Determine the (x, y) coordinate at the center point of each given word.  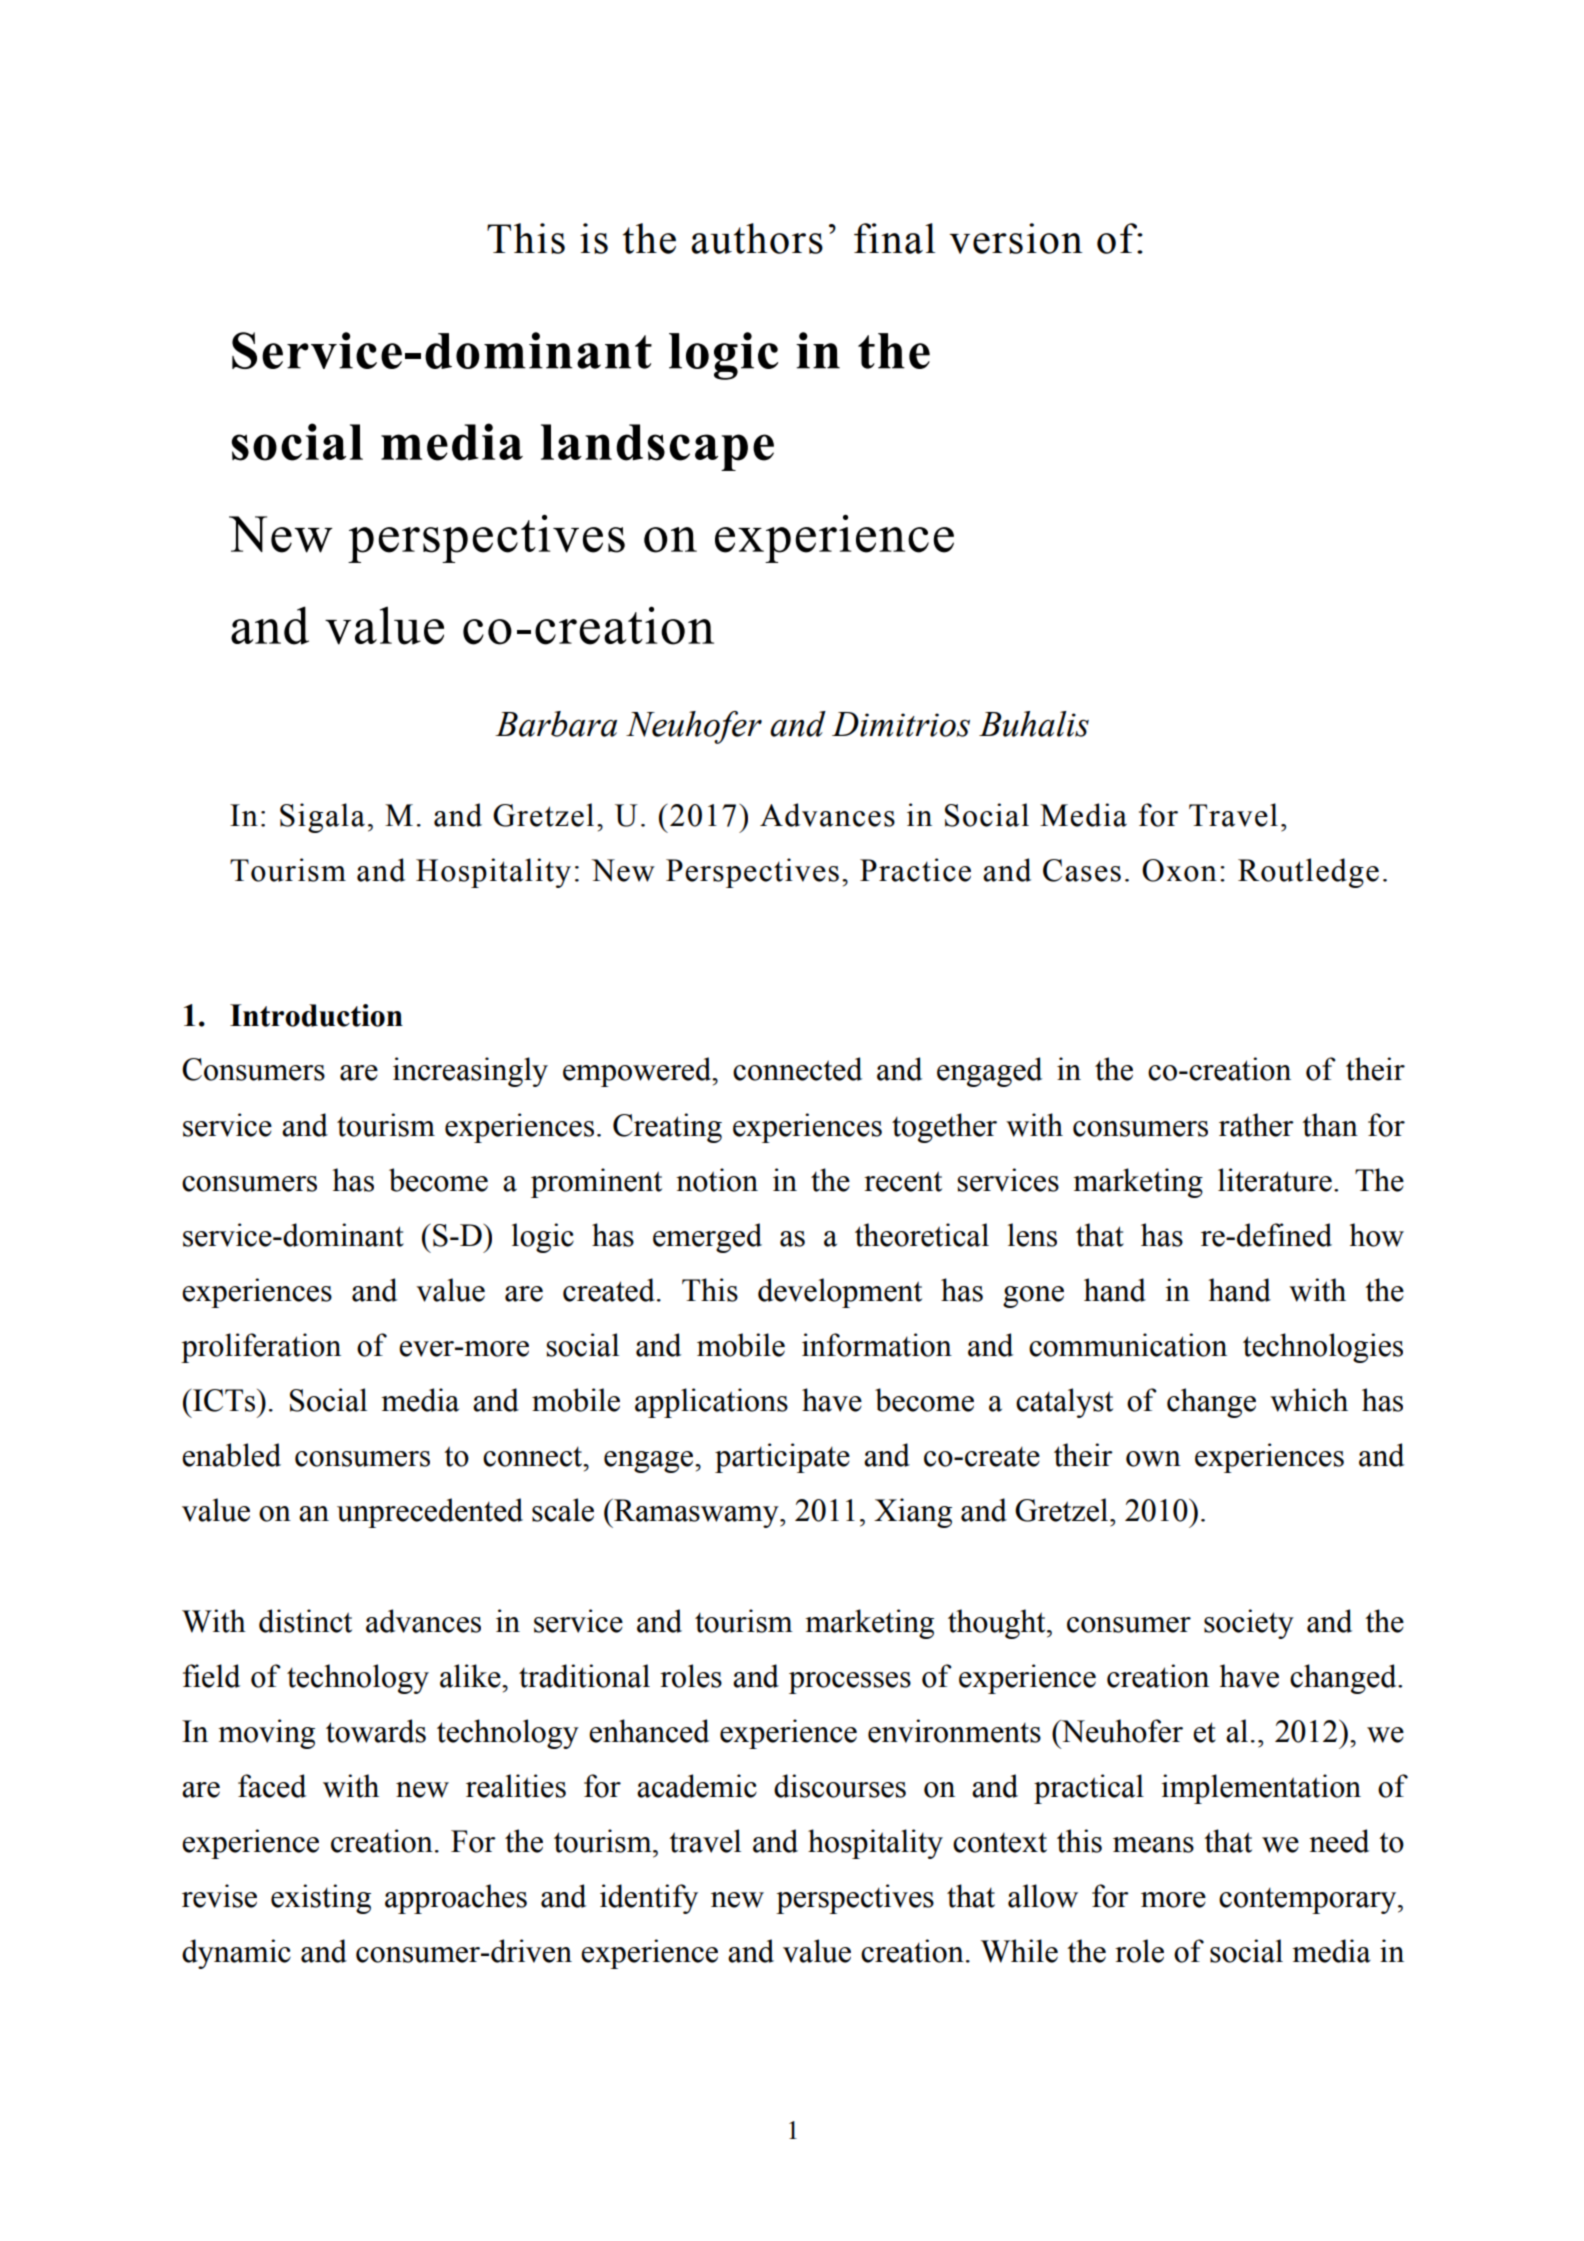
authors (757, 238)
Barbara (556, 724)
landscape (657, 447)
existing (321, 1899)
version (1016, 238)
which (1309, 1400)
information (877, 1345)
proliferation (261, 1348)
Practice (915, 870)
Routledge (1308, 873)
